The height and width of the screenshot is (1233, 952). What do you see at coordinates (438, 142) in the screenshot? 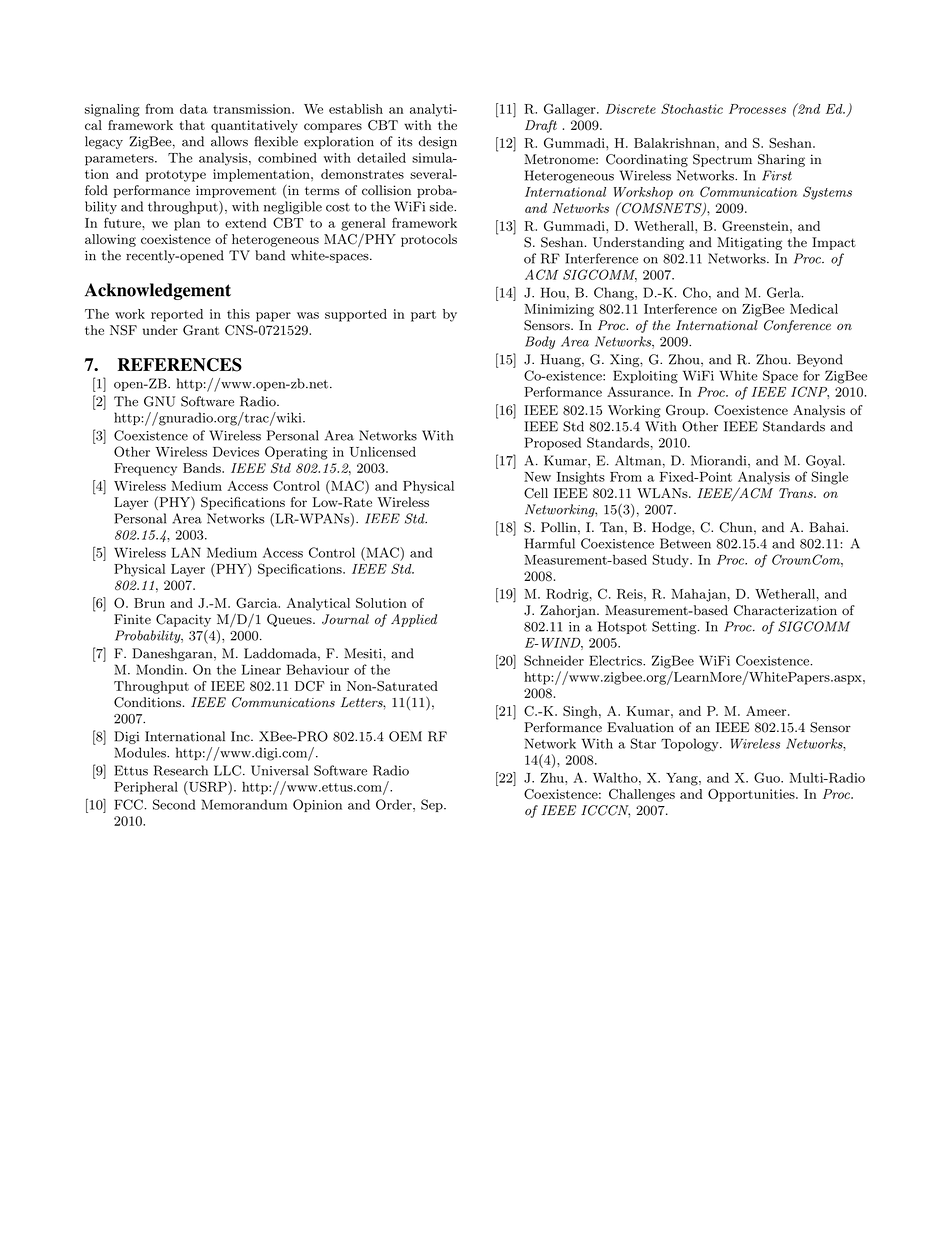
I see `design` at bounding box center [438, 142].
